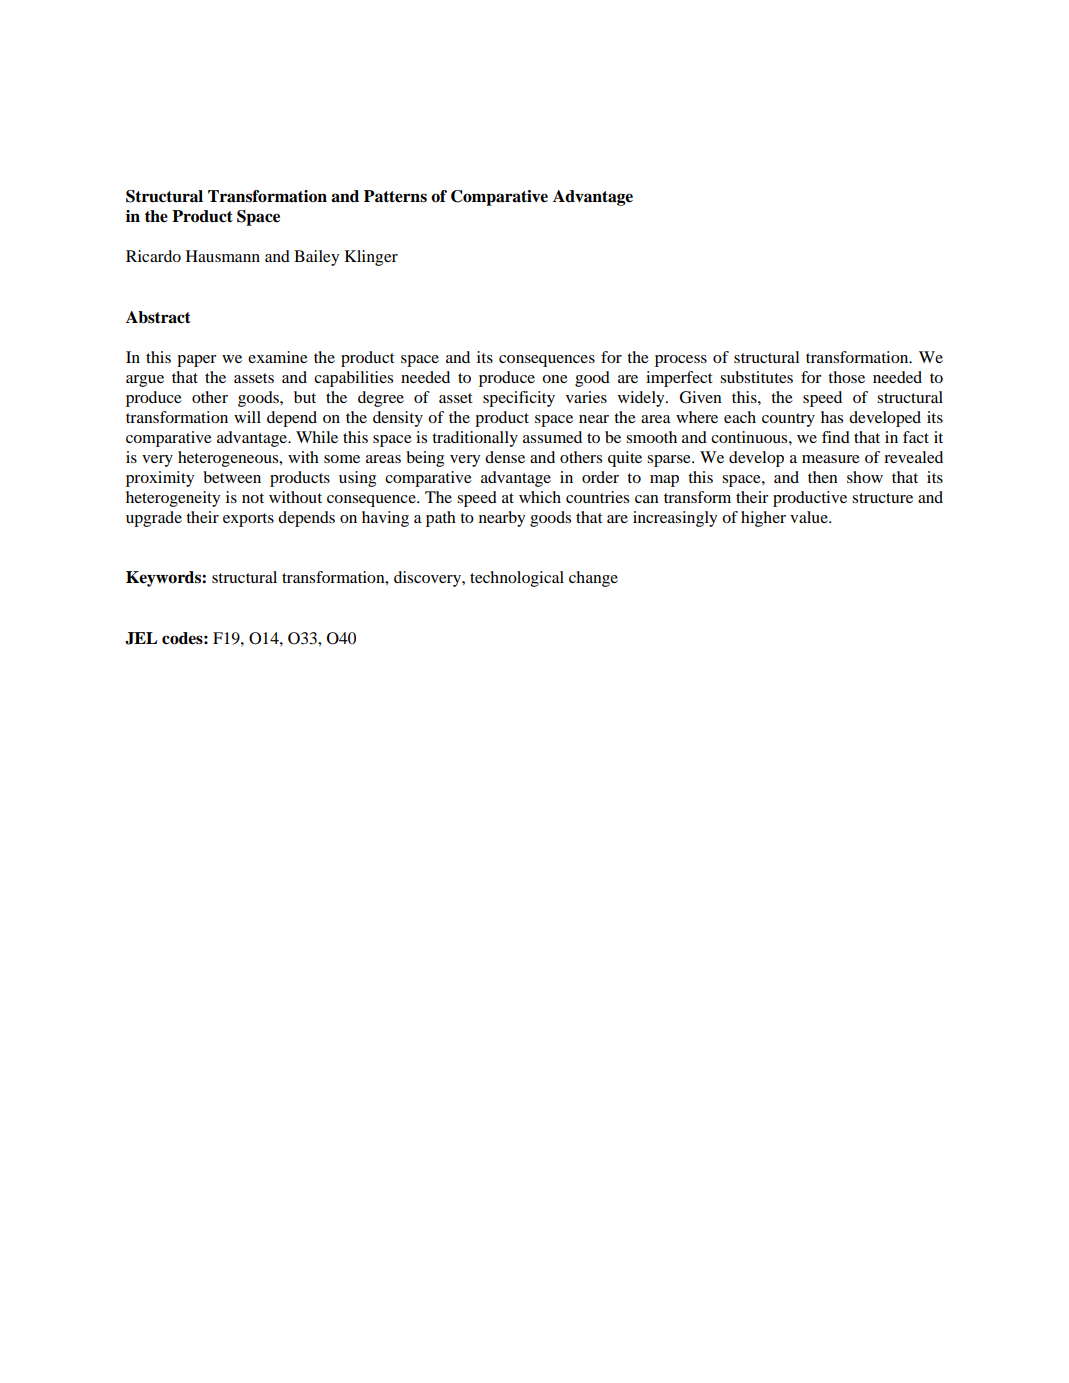 Image resolution: width=1069 pixels, height=1383 pixels. Describe the element at coordinates (846, 377) in the screenshot. I see `those` at that location.
